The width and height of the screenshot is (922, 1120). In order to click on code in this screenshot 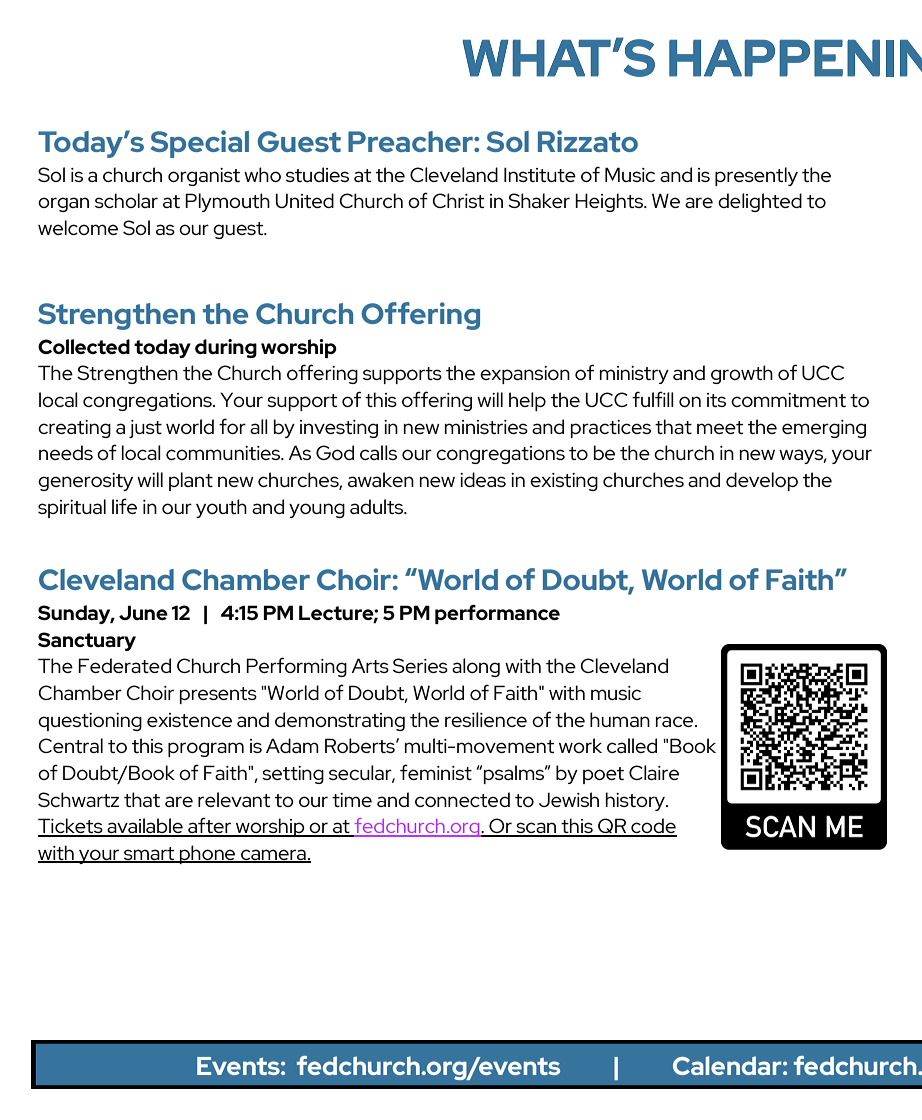, I will do `click(653, 827)`.
